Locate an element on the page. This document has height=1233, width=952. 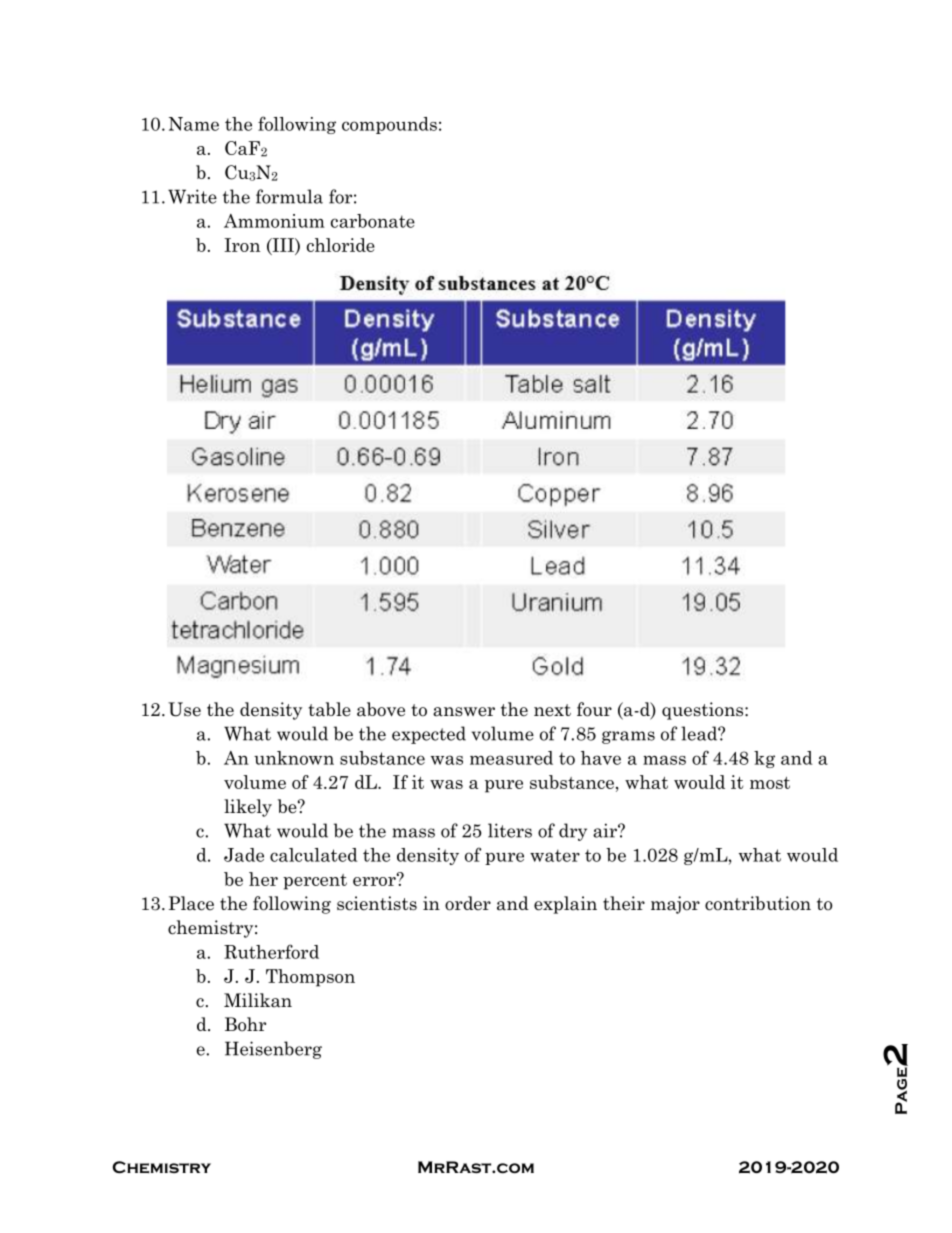
above is located at coordinates (381, 709).
